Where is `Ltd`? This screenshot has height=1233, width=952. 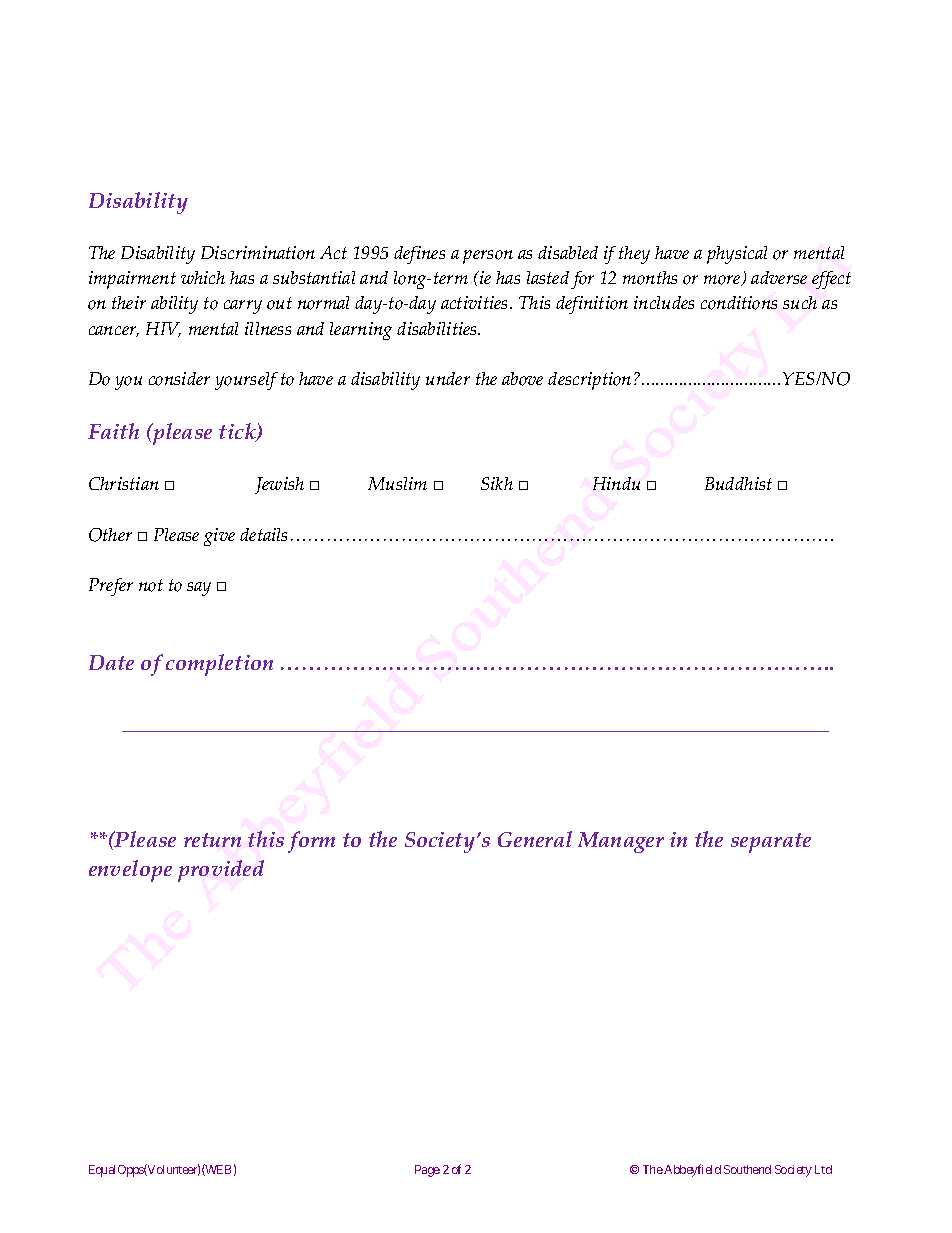 Ltd is located at coordinates (823, 1169).
